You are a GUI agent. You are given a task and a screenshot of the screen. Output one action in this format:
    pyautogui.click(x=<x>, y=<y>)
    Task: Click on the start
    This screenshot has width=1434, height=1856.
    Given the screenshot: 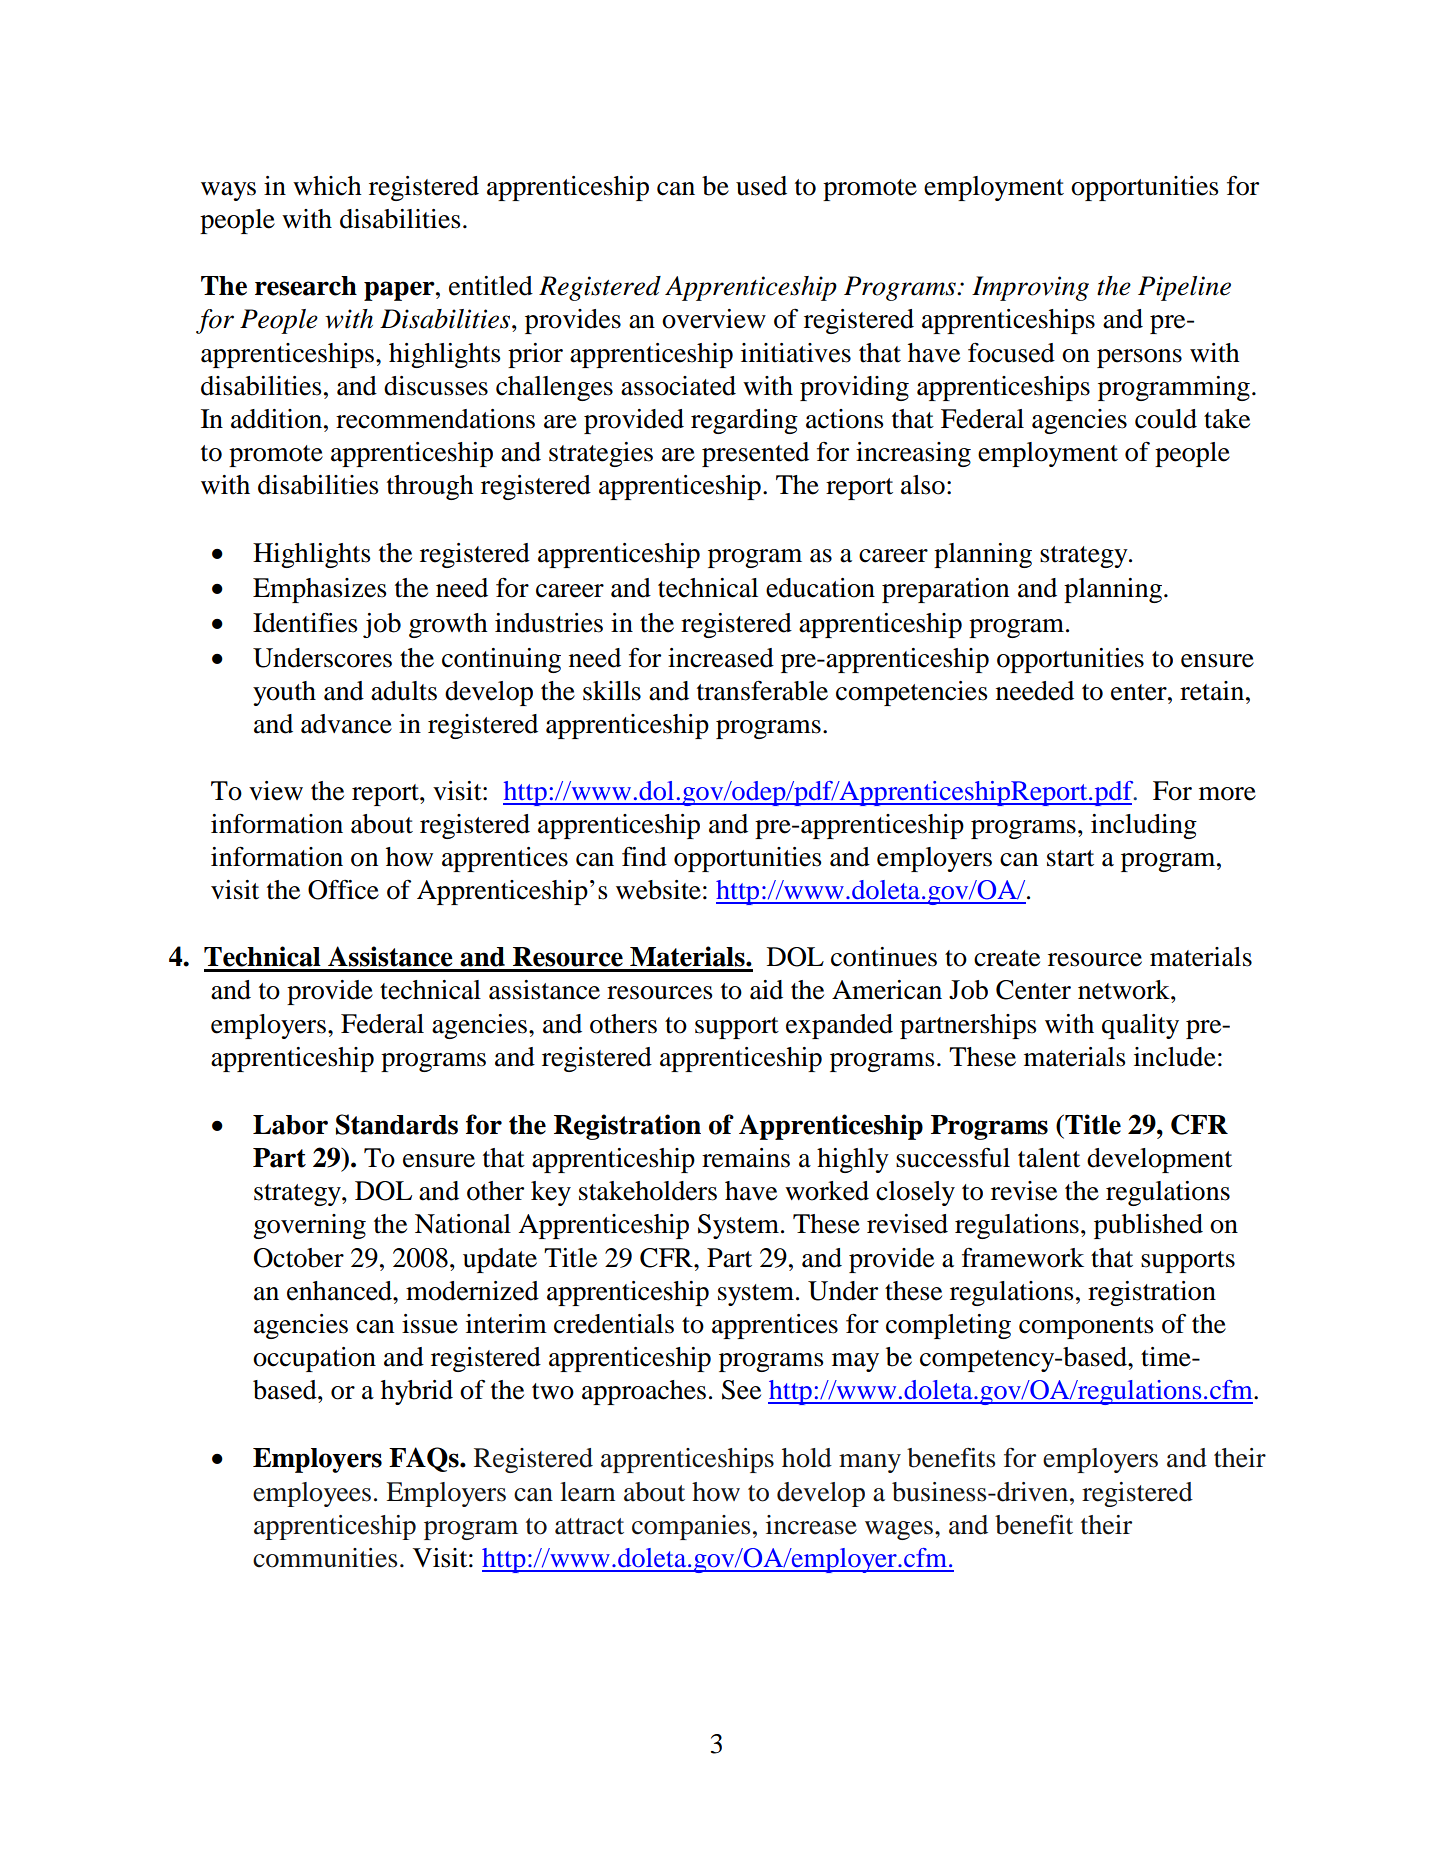 What is the action you would take?
    pyautogui.click(x=1070, y=858)
